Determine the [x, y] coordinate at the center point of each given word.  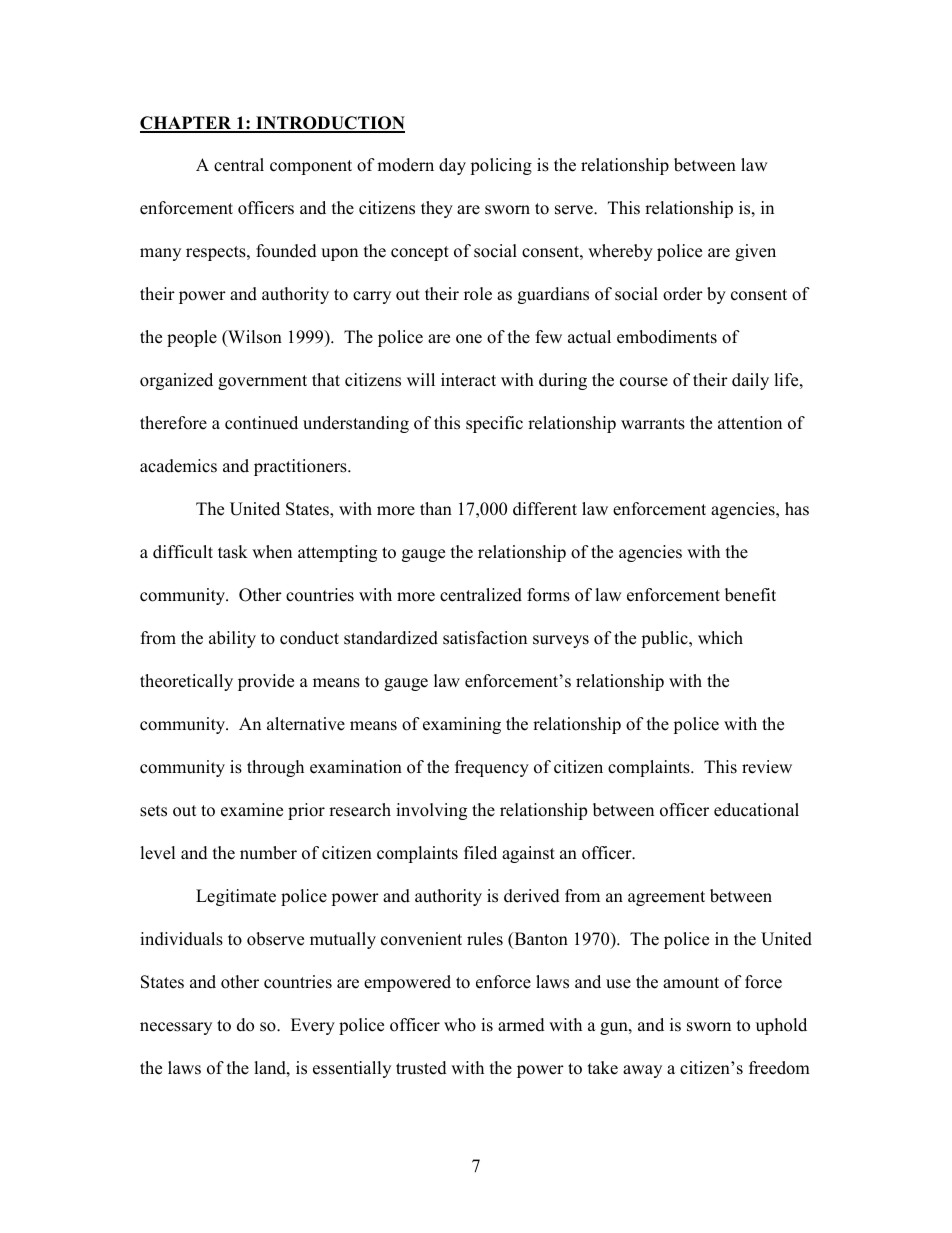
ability [232, 639]
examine [252, 810]
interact [468, 380]
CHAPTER [187, 124]
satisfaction [485, 638]
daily [750, 381]
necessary [176, 1028]
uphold [781, 1026]
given [755, 252]
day [452, 166]
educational [756, 810]
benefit [750, 595]
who [460, 1025]
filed [480, 853]
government [262, 382]
